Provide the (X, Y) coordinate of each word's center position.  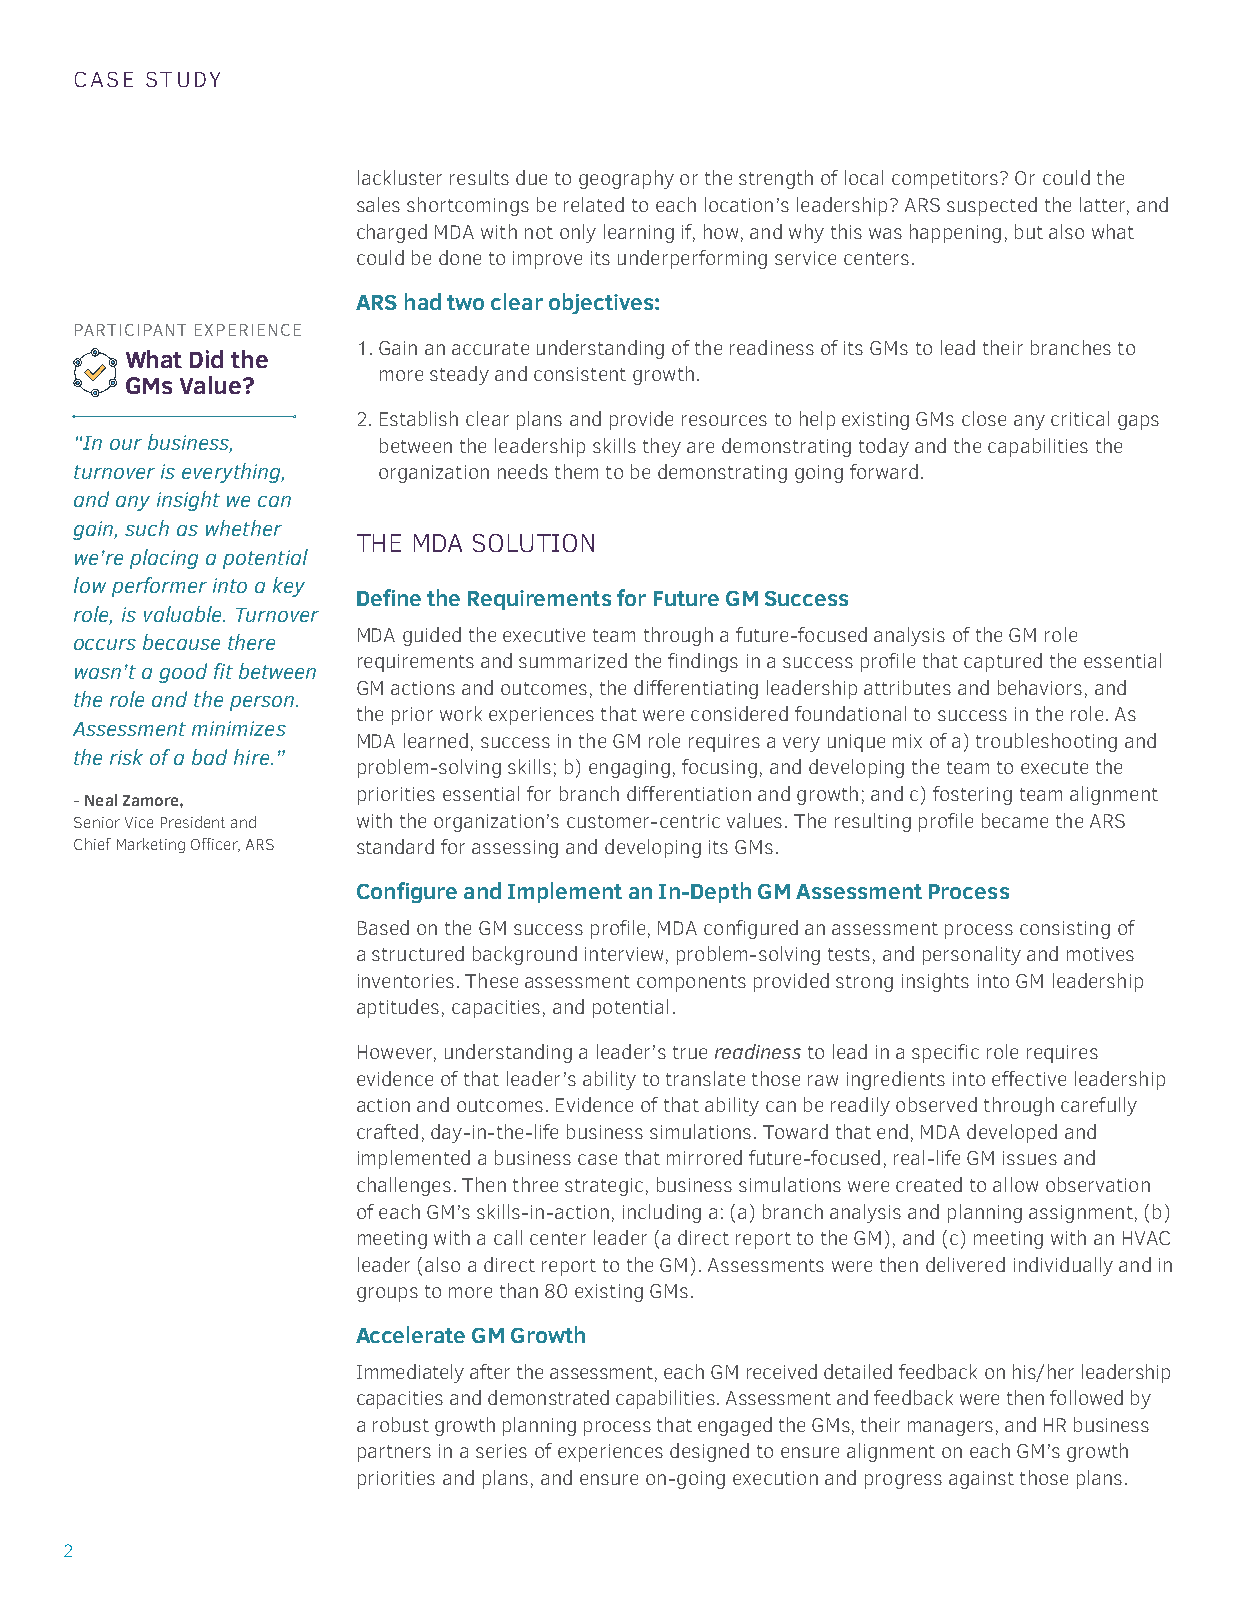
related (594, 204)
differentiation (689, 793)
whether (244, 528)
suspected (992, 206)
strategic (604, 1187)
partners (394, 1453)
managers (950, 1428)
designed (709, 1452)
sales (378, 204)
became (1015, 820)
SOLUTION (533, 543)
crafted (387, 1131)
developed (1012, 1133)
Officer (215, 845)
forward (884, 471)
